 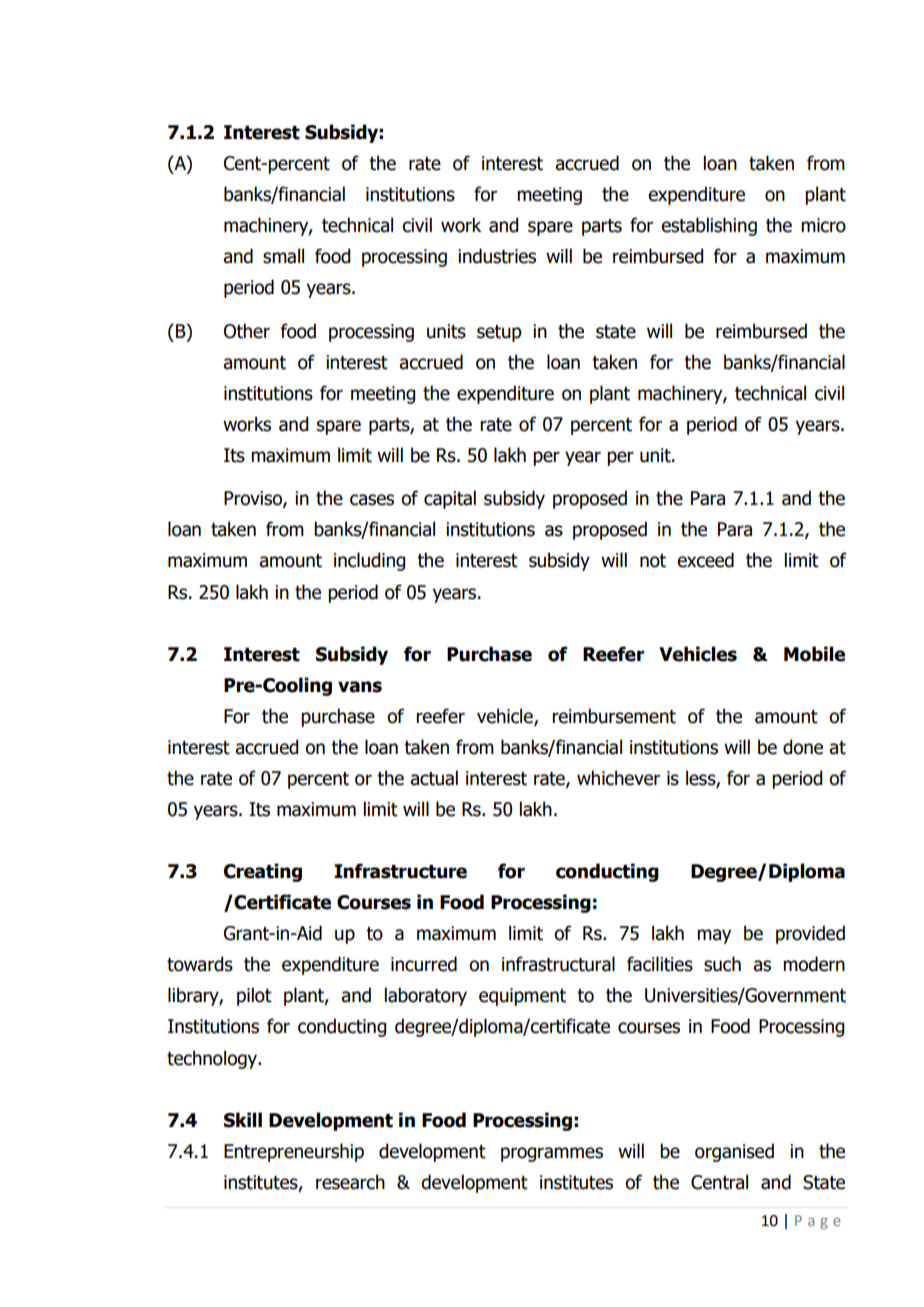 What do you see at coordinates (558, 964) in the screenshot?
I see `infrastructural` at bounding box center [558, 964].
